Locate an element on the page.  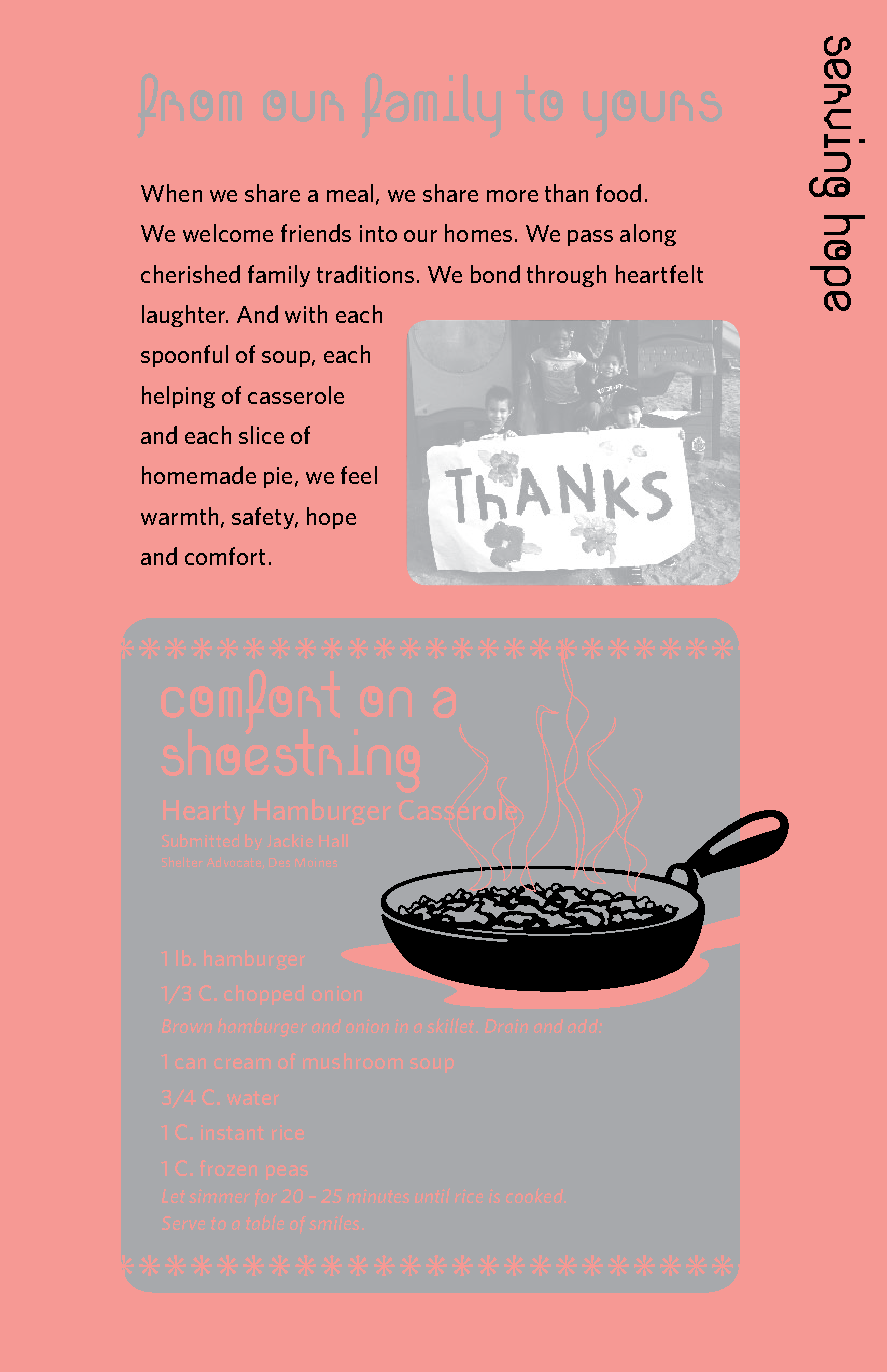
When is located at coordinates (171, 193).
